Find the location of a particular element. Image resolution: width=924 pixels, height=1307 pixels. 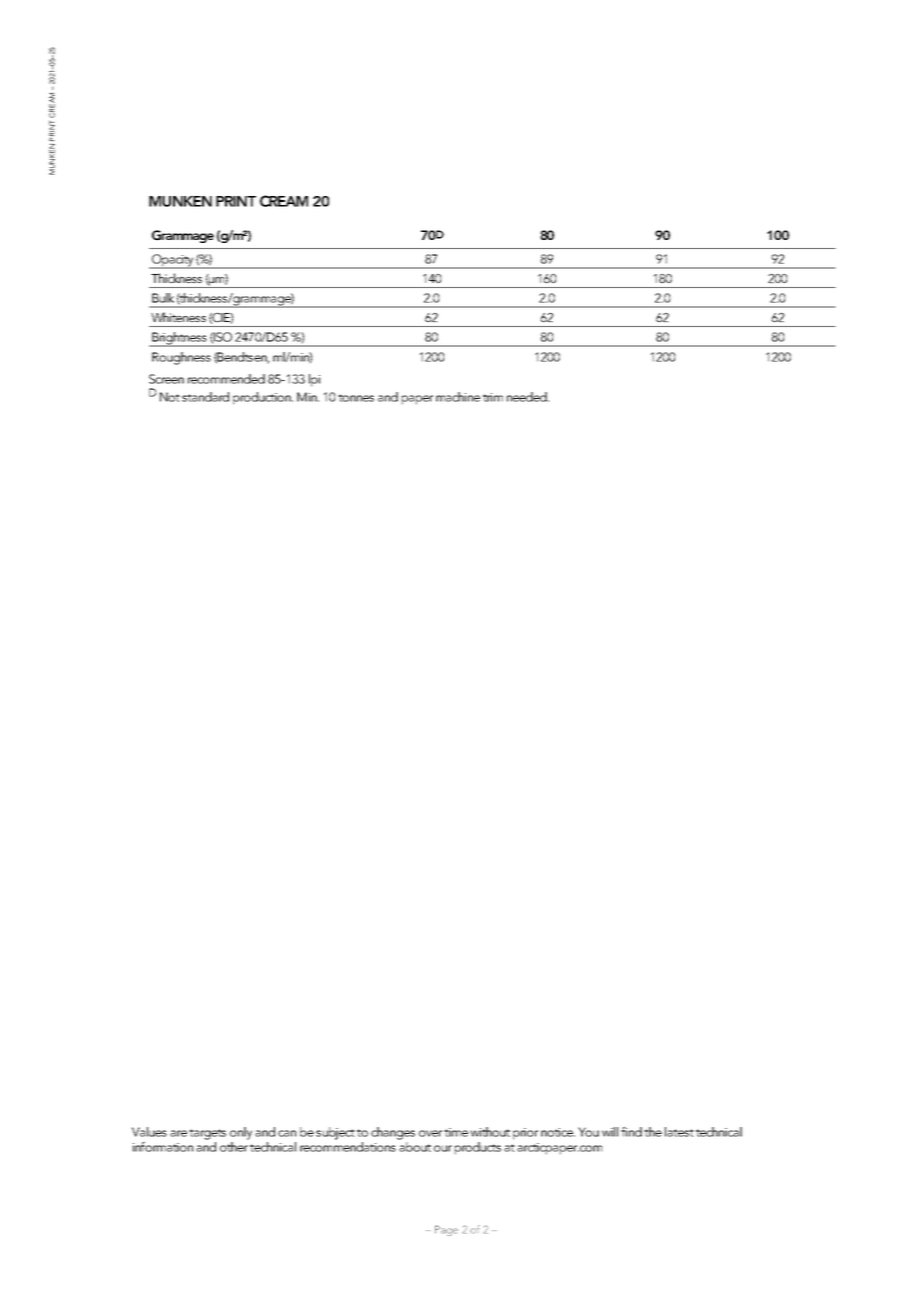

You is located at coordinates (588, 1132).
